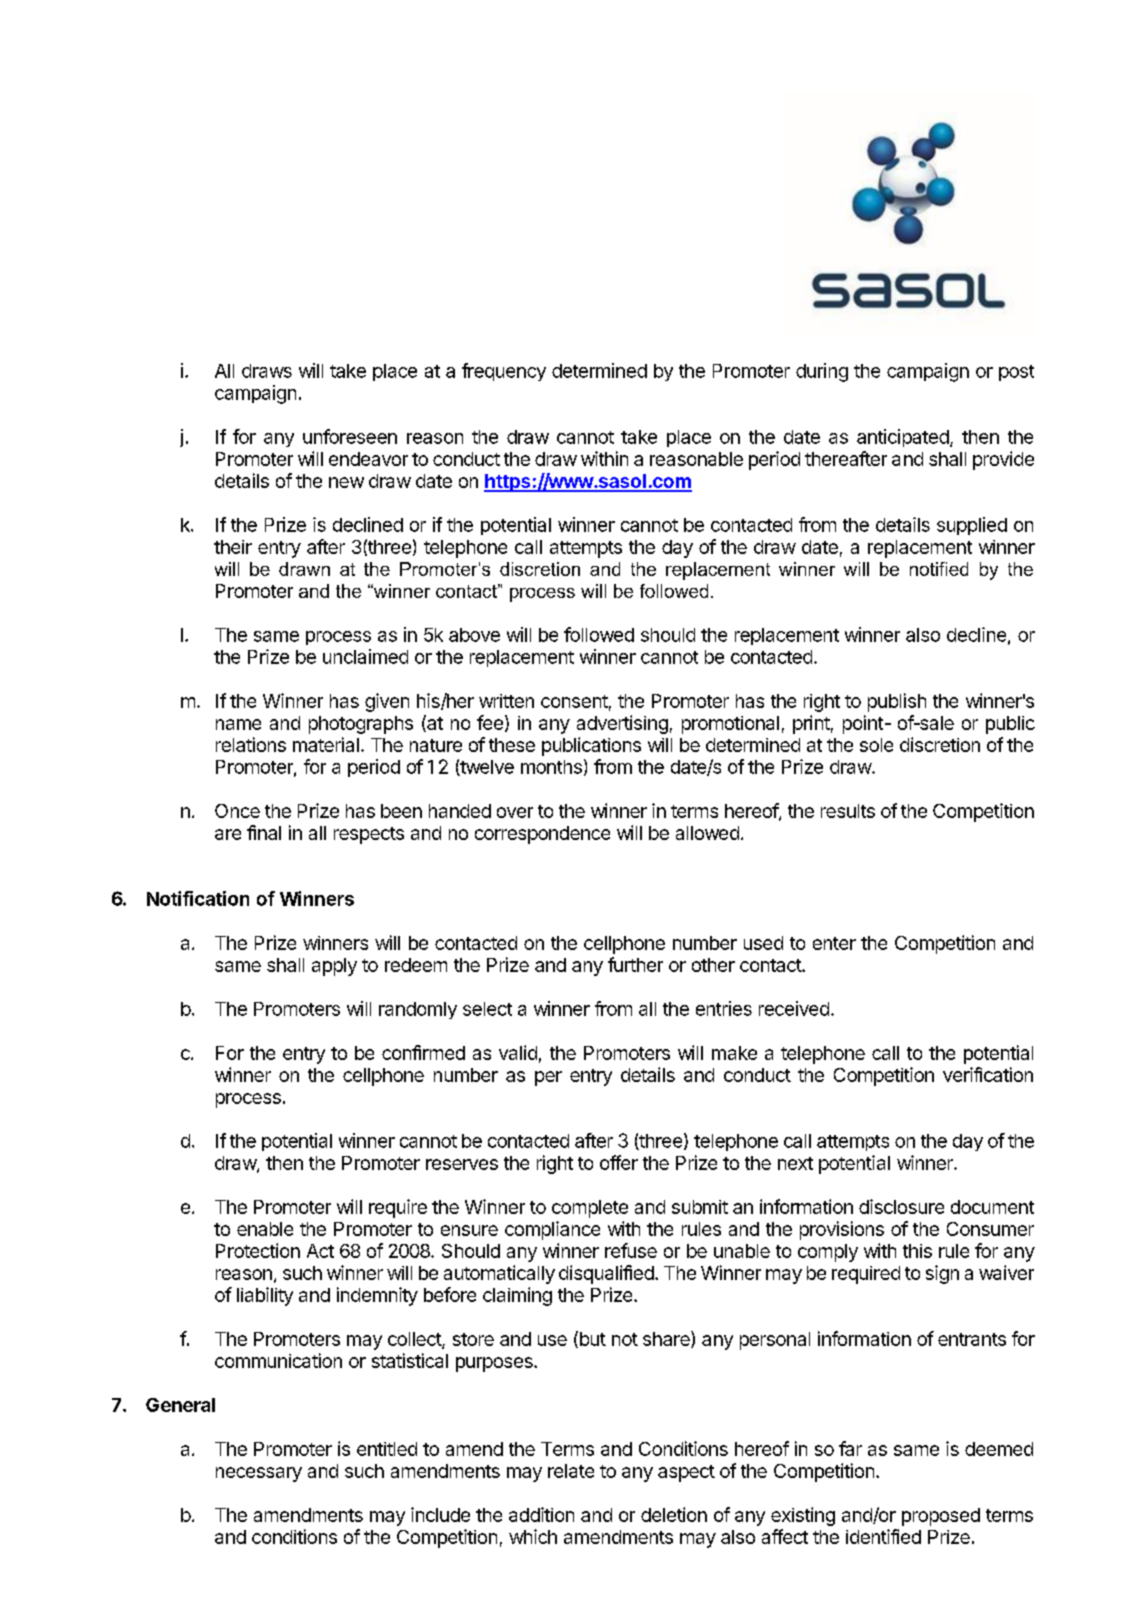 Image resolution: width=1140 pixels, height=1611 pixels. I want to click on publish, so click(897, 702).
